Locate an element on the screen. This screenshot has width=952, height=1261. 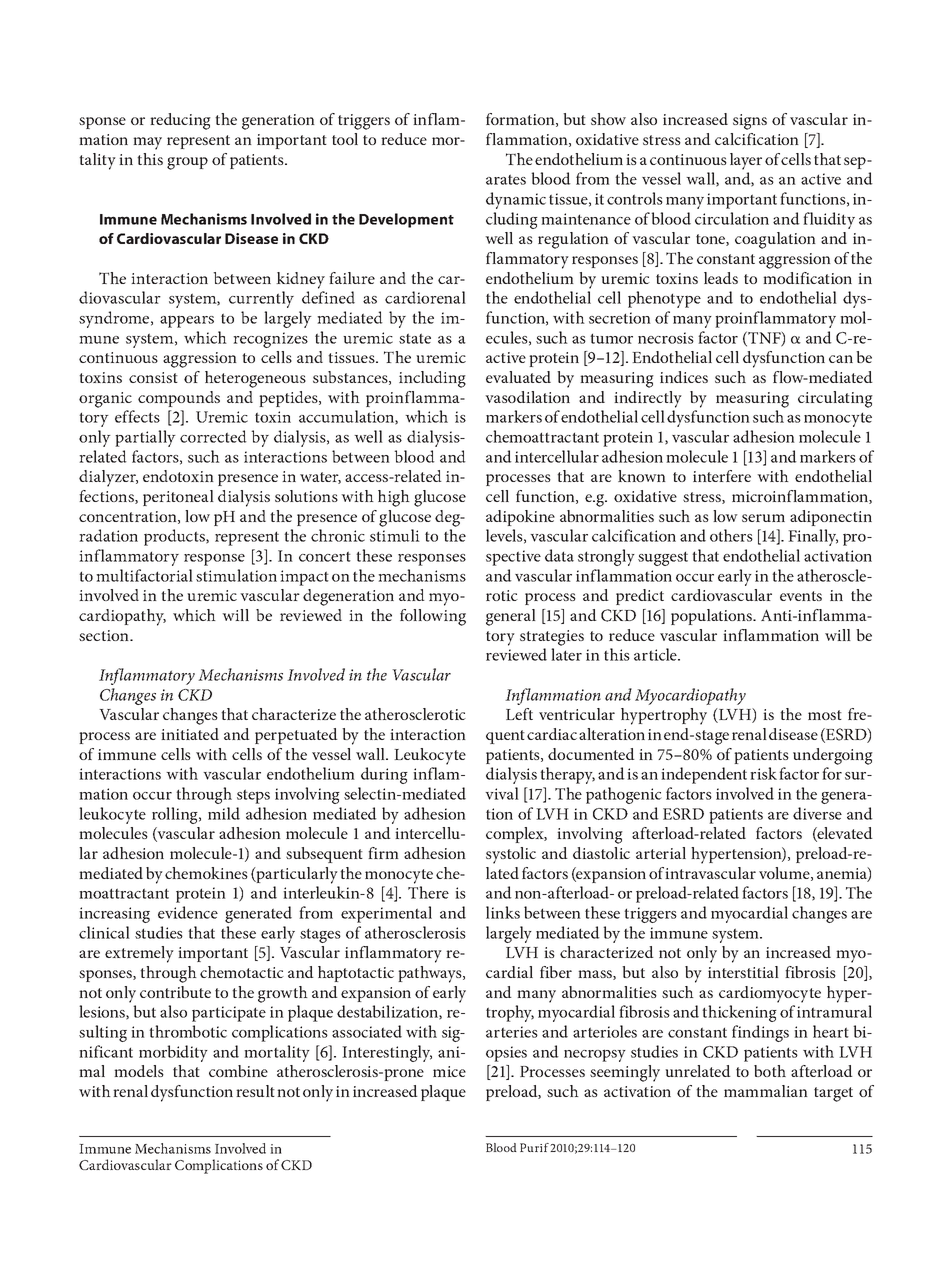
compounds is located at coordinates (179, 399).
